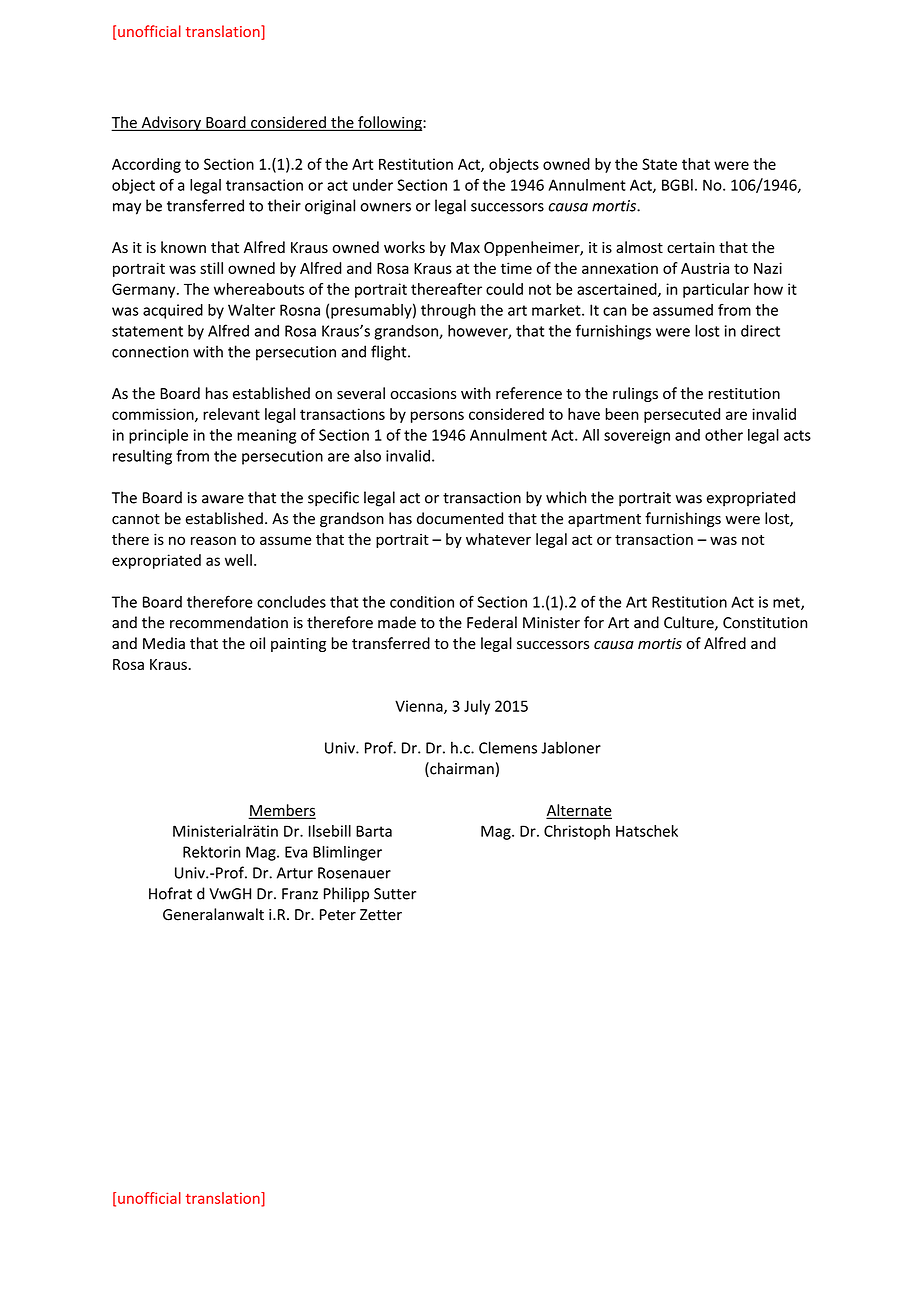  I want to click on apartment, so click(604, 520).
